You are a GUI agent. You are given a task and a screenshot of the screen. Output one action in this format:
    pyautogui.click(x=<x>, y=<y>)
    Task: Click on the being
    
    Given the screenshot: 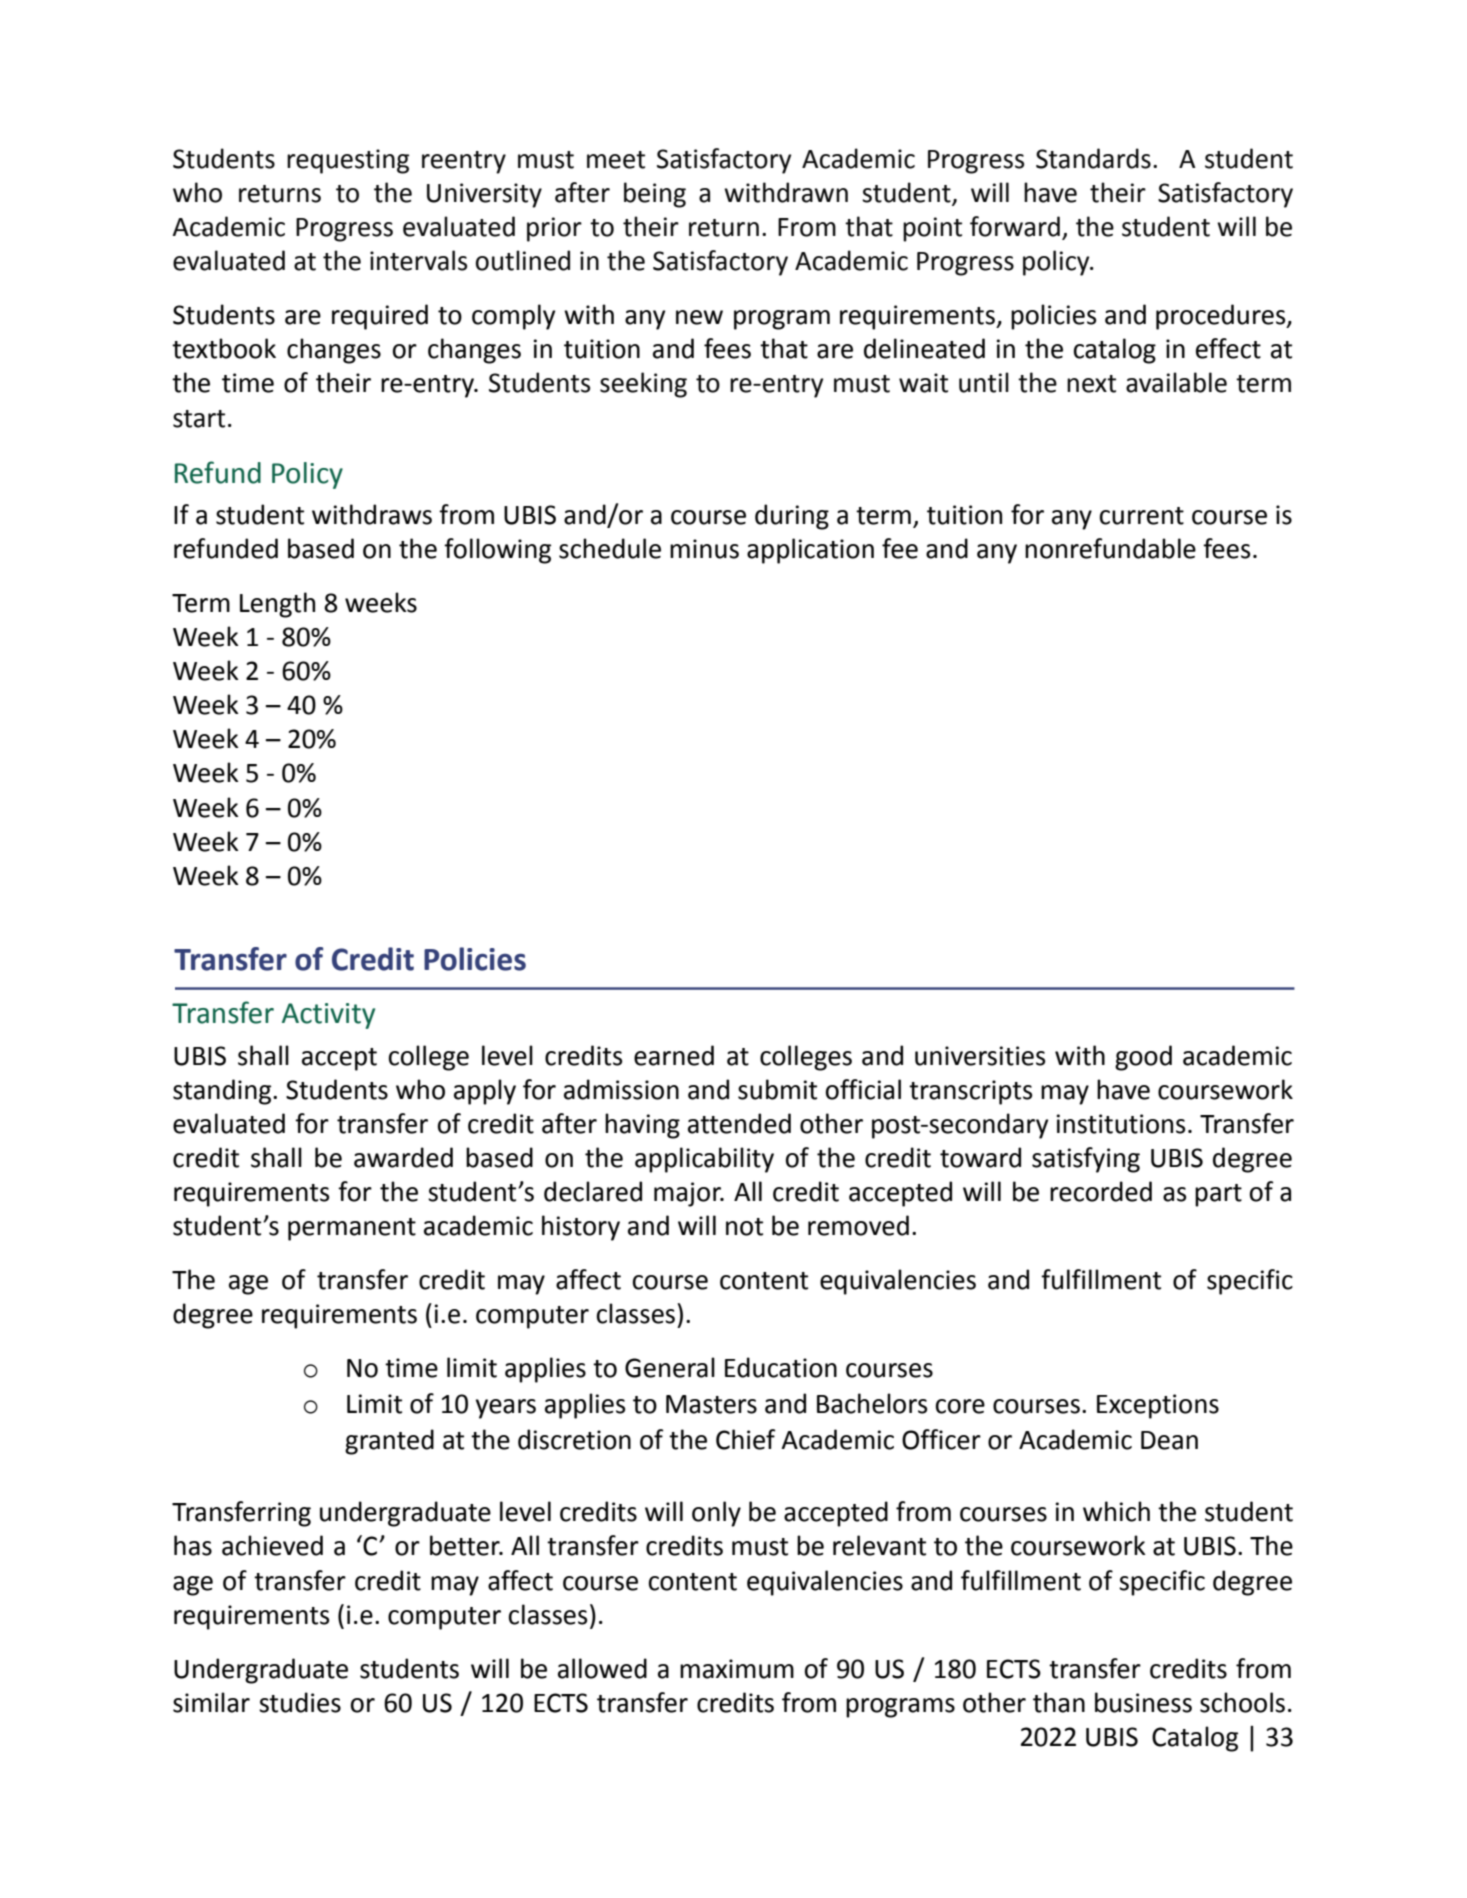 What is the action you would take?
    pyautogui.click(x=655, y=195)
